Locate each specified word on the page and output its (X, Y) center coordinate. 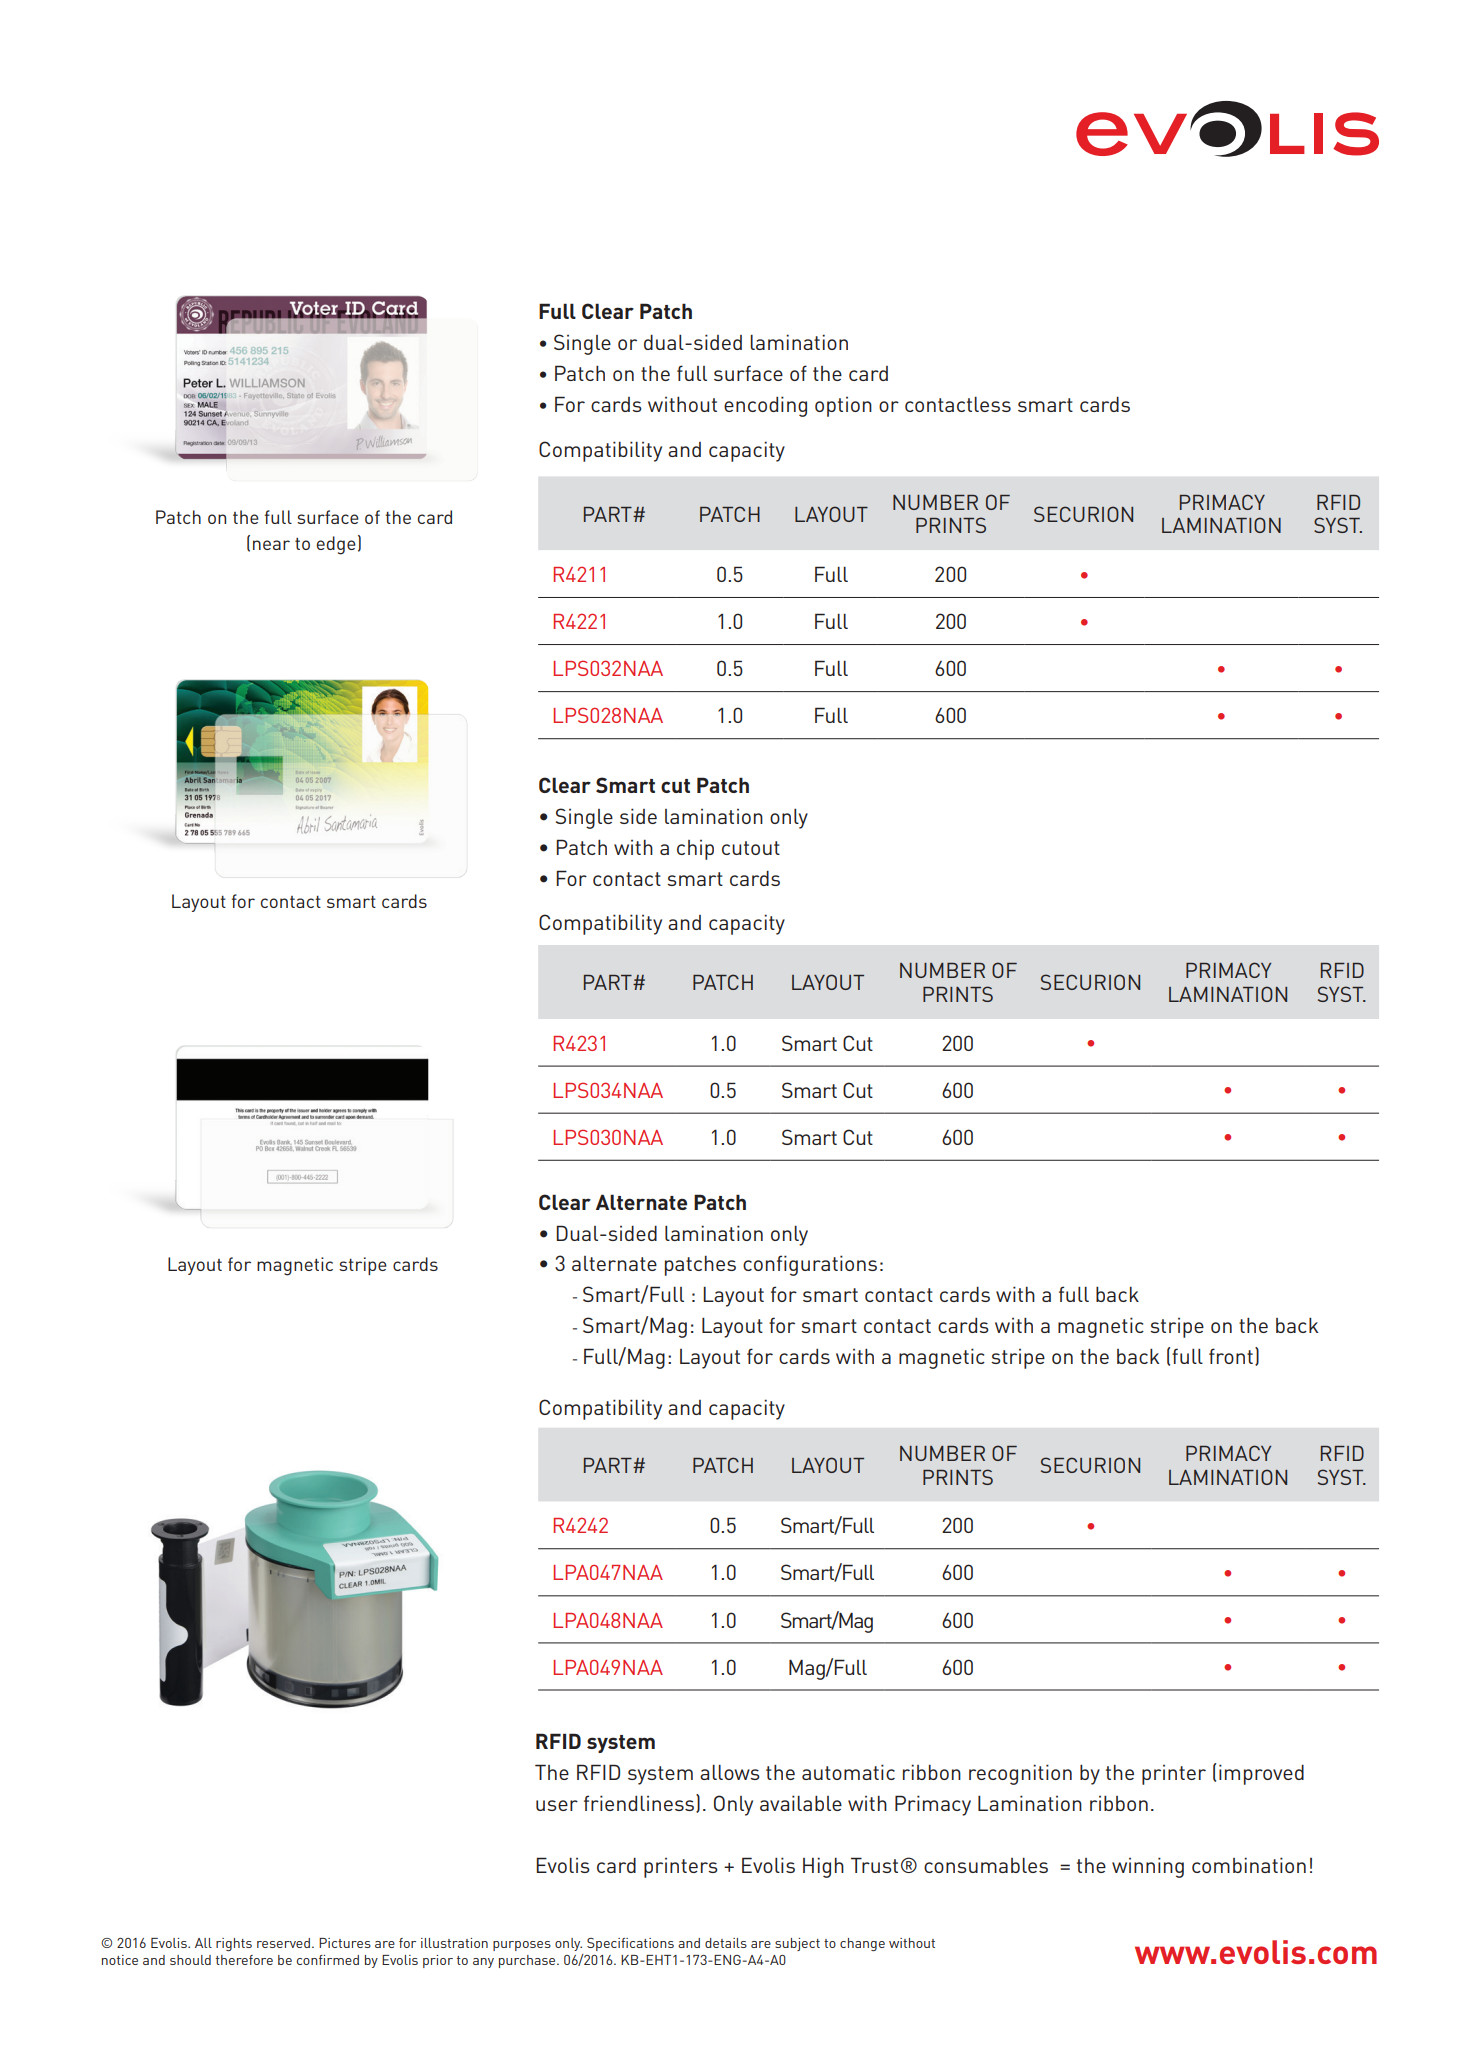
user (557, 1805)
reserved (283, 1943)
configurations (810, 1265)
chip (695, 850)
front (1231, 1356)
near (271, 545)
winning (1148, 1867)
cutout (751, 848)
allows (730, 1772)
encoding (765, 406)
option (843, 407)
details (726, 1943)
